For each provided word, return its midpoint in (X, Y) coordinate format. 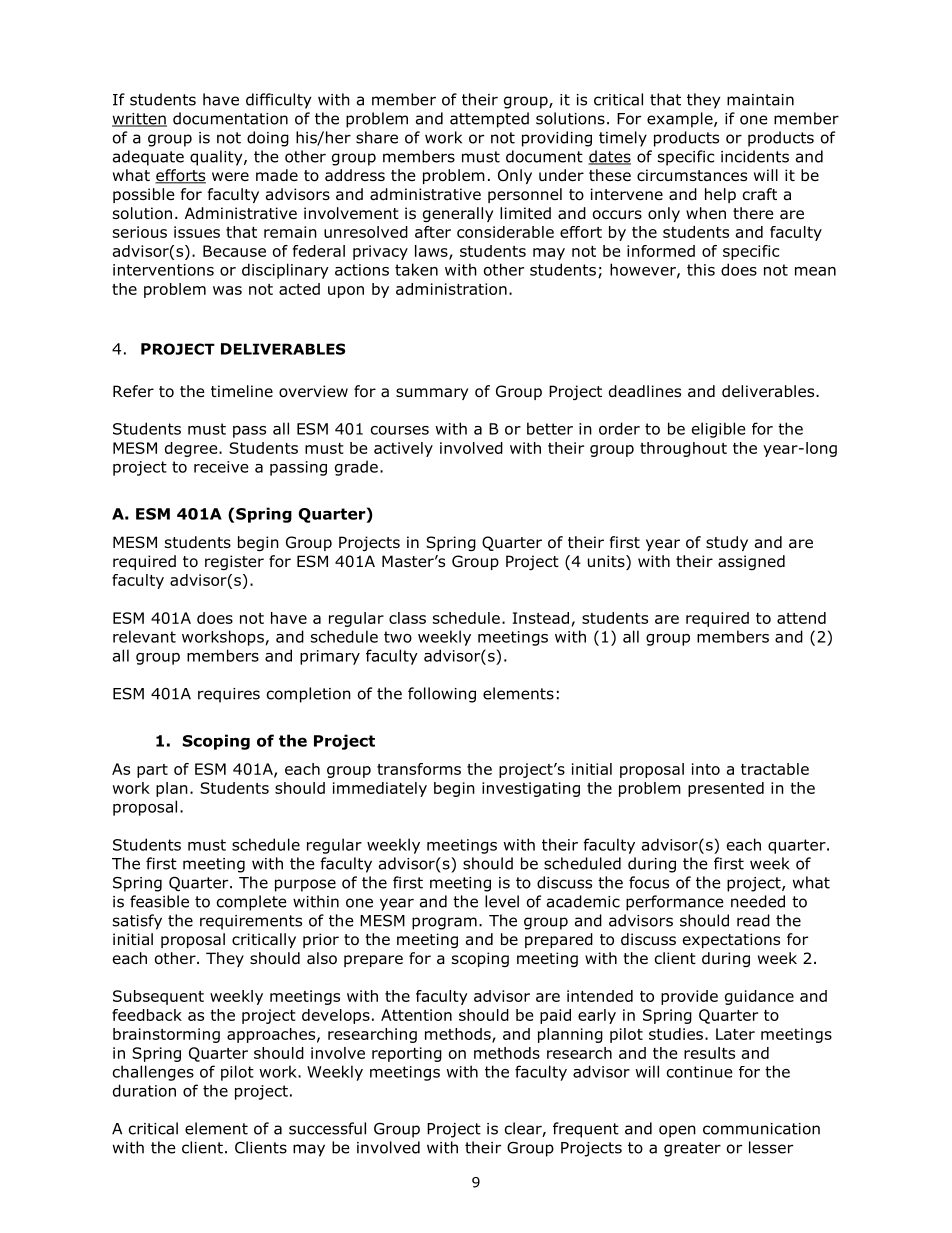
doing (268, 139)
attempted (489, 120)
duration (144, 1090)
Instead (541, 618)
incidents (755, 156)
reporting (407, 1054)
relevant (144, 636)
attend (801, 618)
